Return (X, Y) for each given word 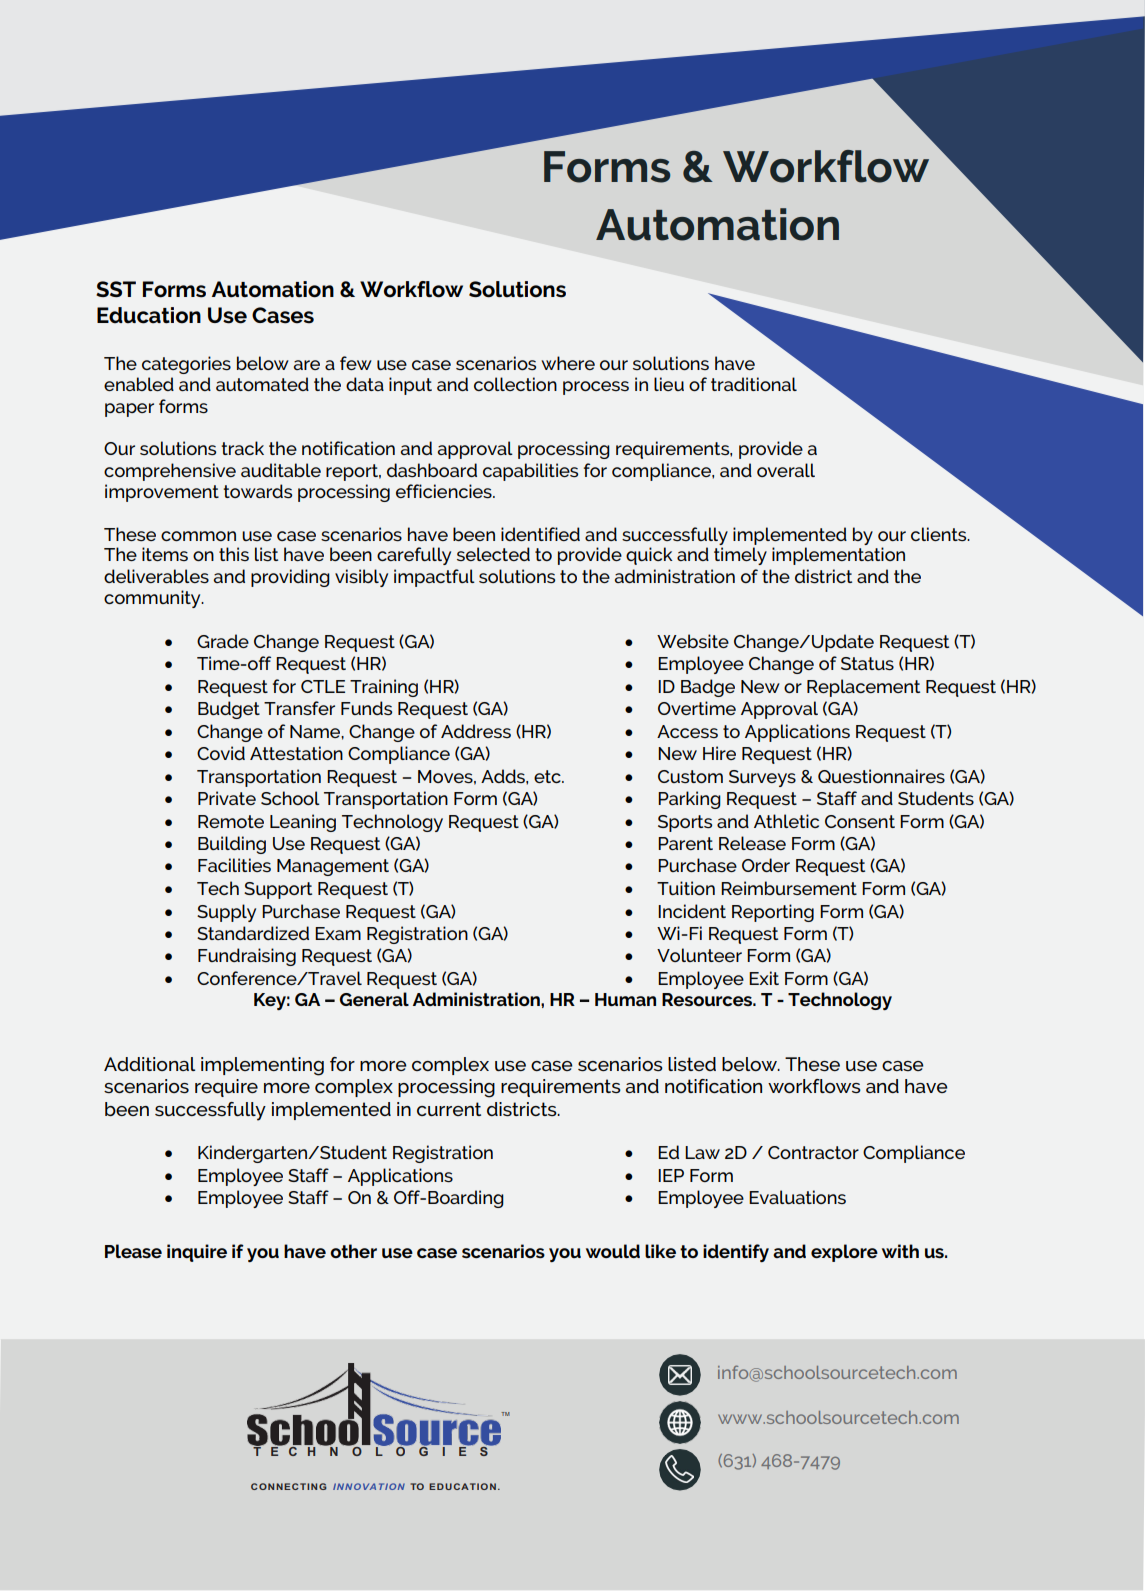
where (568, 363)
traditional (754, 384)
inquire (197, 1253)
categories (186, 365)
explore (844, 1253)
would (613, 1251)
